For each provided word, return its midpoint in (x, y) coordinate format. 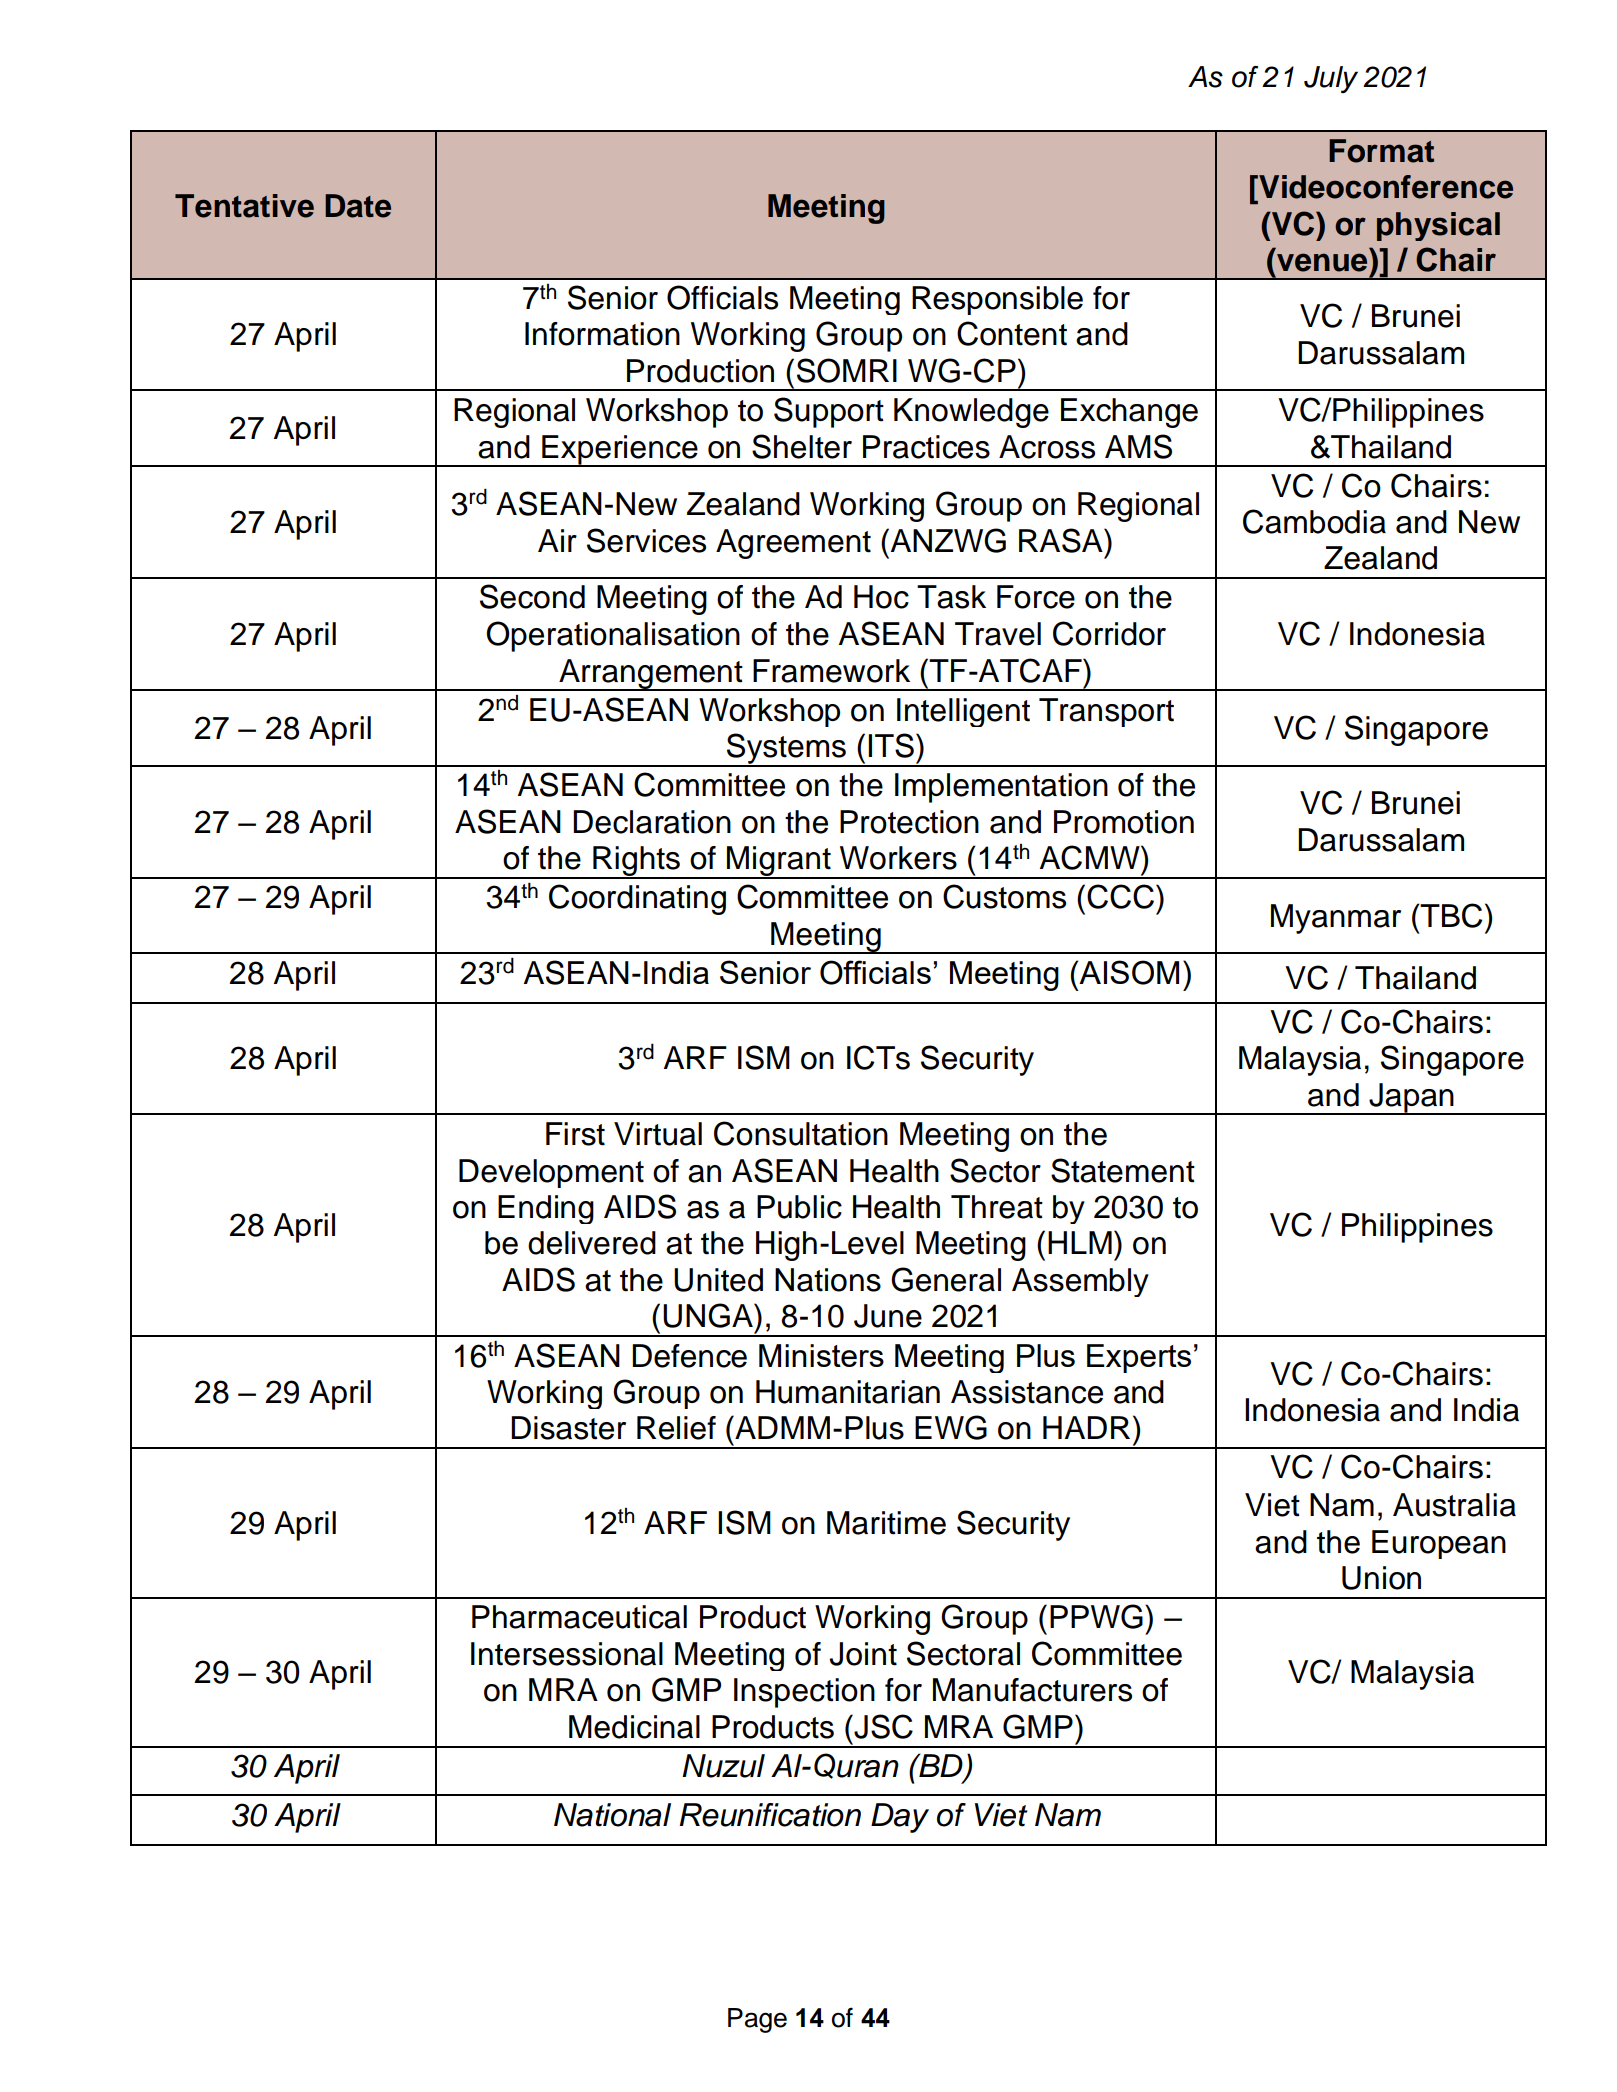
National (612, 1815)
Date (358, 206)
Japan (1411, 1099)
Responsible (997, 300)
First (575, 1134)
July (1331, 80)
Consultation (801, 1133)
